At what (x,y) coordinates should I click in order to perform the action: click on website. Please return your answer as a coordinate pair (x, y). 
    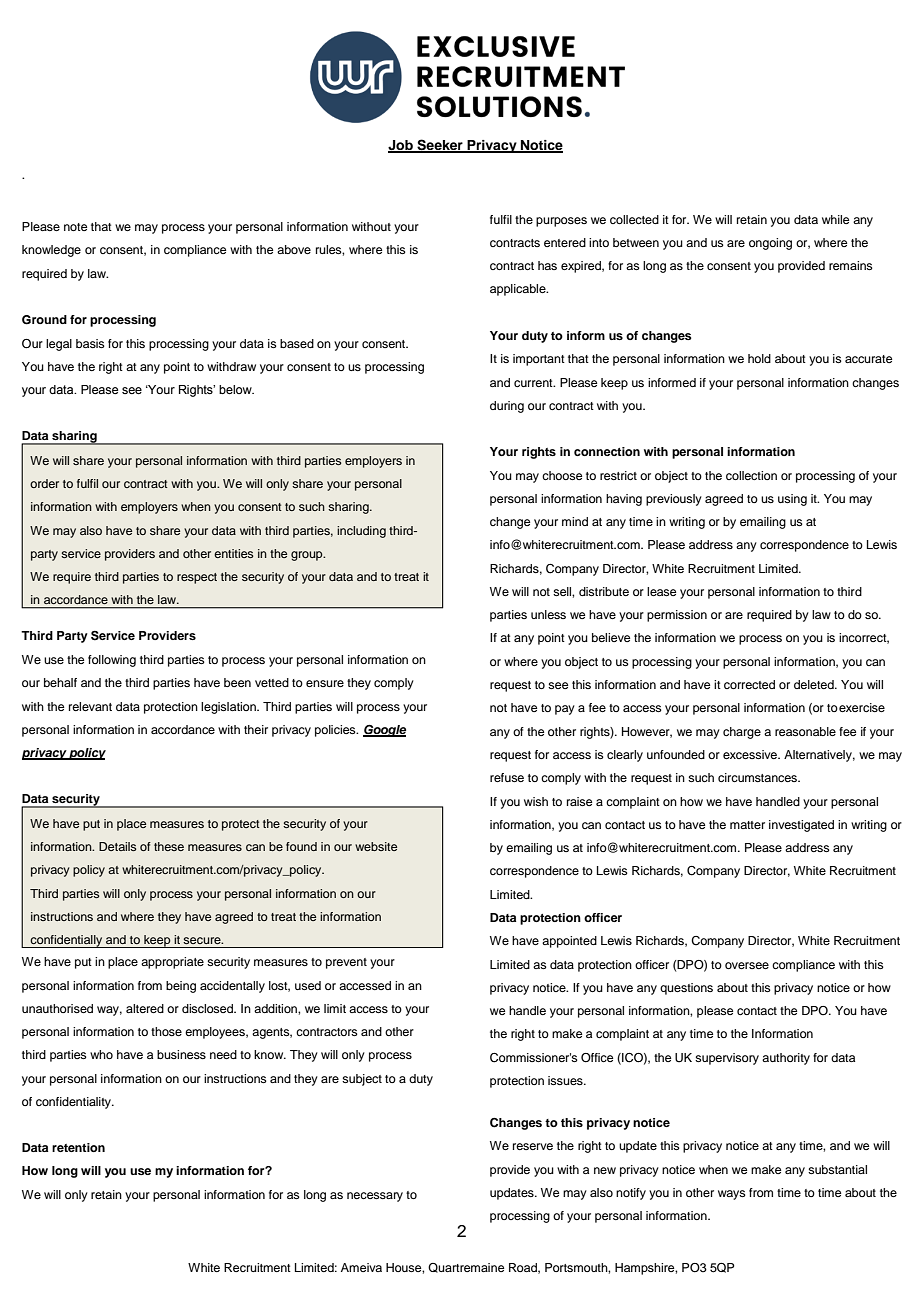
    Looking at the image, I should click on (376, 846).
